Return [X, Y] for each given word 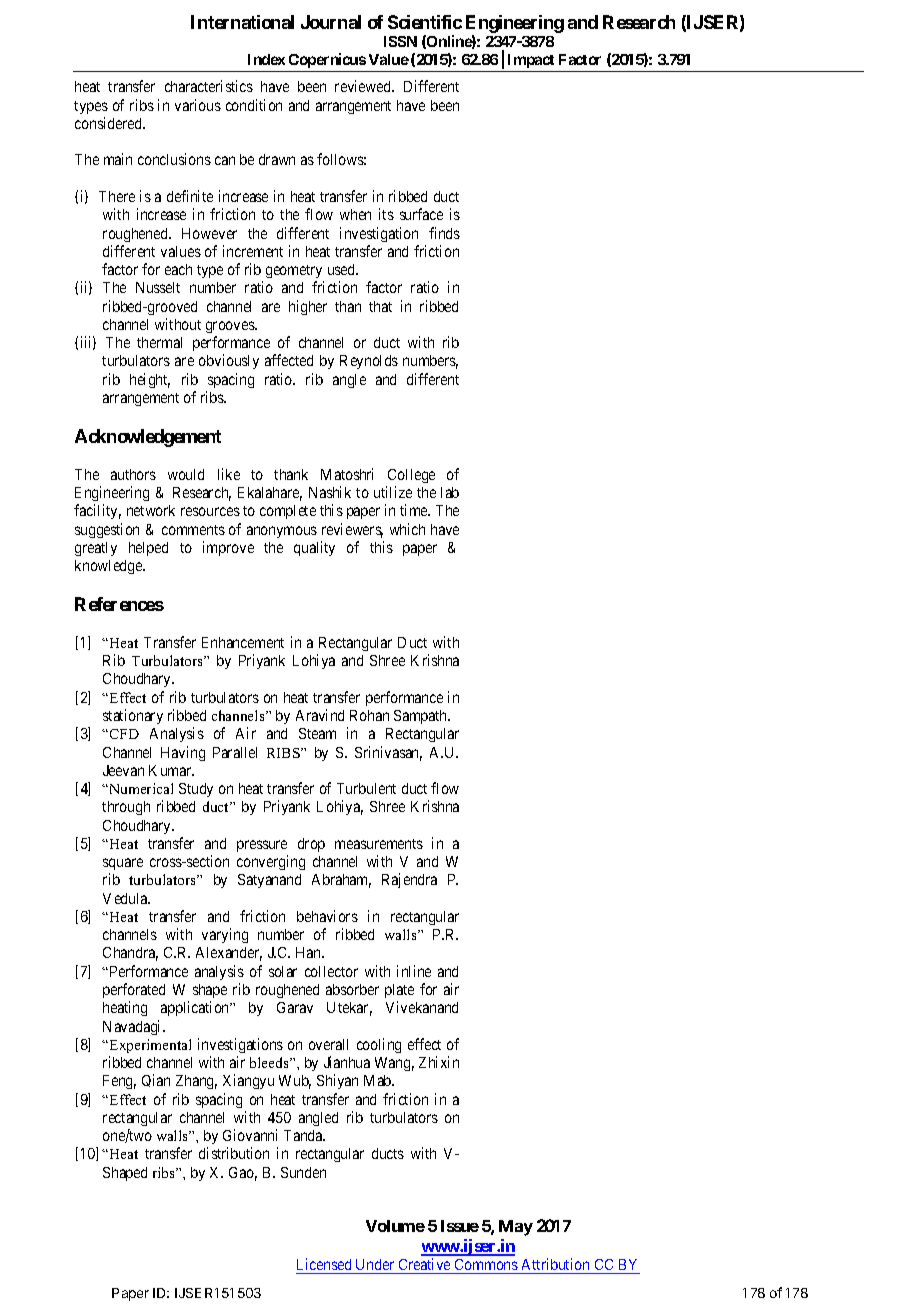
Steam [317, 733]
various [198, 105]
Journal [331, 22]
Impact [531, 63]
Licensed [324, 1264]
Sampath [422, 717]
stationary [133, 716]
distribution [234, 1153]
